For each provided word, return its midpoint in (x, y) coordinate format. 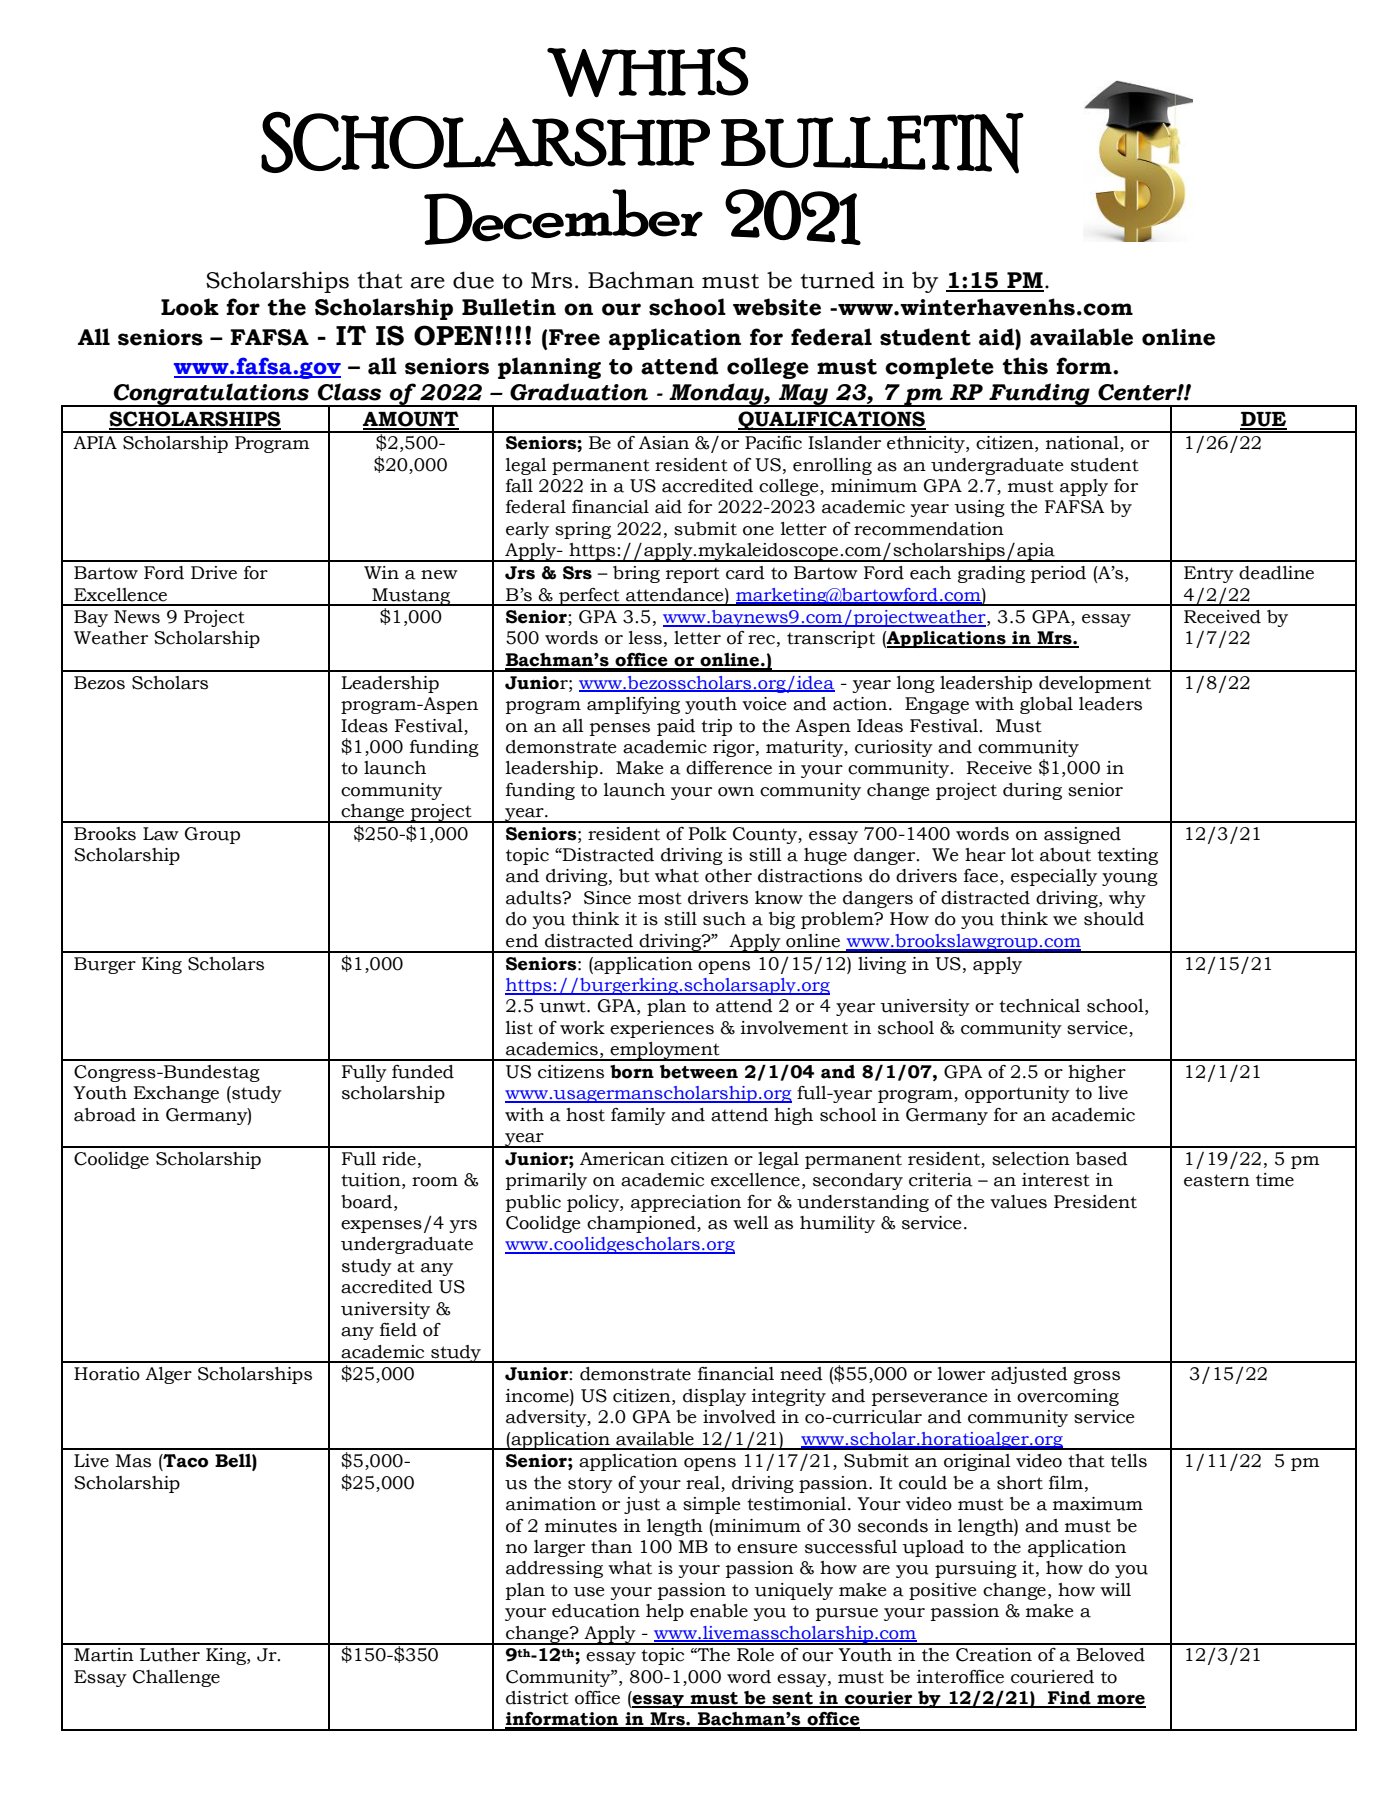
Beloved (1110, 1655)
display (714, 1397)
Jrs (520, 573)
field (398, 1330)
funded (423, 1072)
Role (755, 1655)
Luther (170, 1655)
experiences (662, 1029)
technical (1039, 1006)
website (777, 307)
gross (1097, 1377)
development (1095, 684)
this (1025, 366)
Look (190, 307)
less (645, 638)
